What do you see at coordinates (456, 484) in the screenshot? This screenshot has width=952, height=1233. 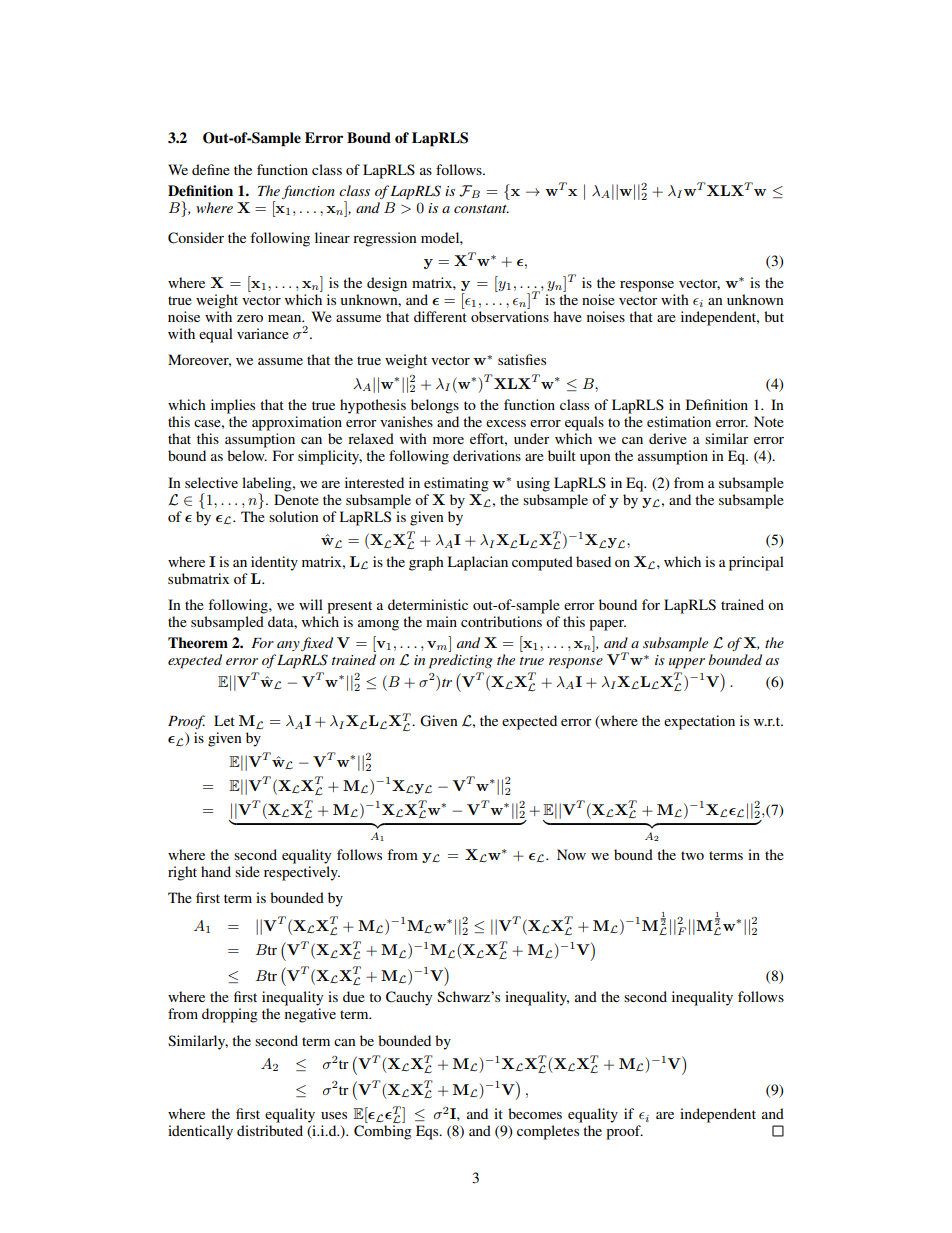 I see `estimating` at bounding box center [456, 484].
